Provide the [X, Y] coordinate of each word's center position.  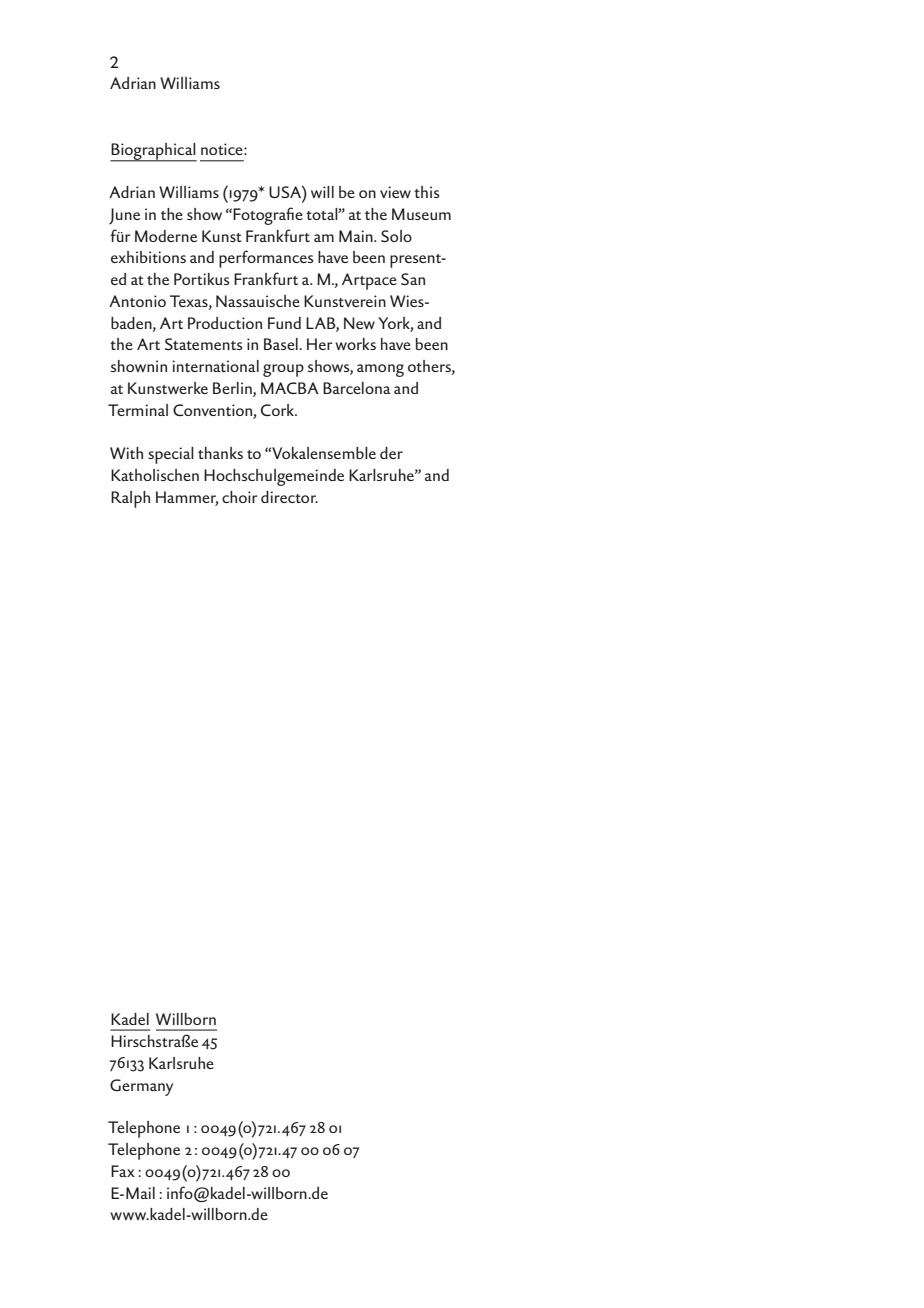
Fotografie [268, 216]
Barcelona [357, 388]
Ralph [130, 499]
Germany [141, 1087]
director [289, 497]
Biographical [153, 152]
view [395, 192]
